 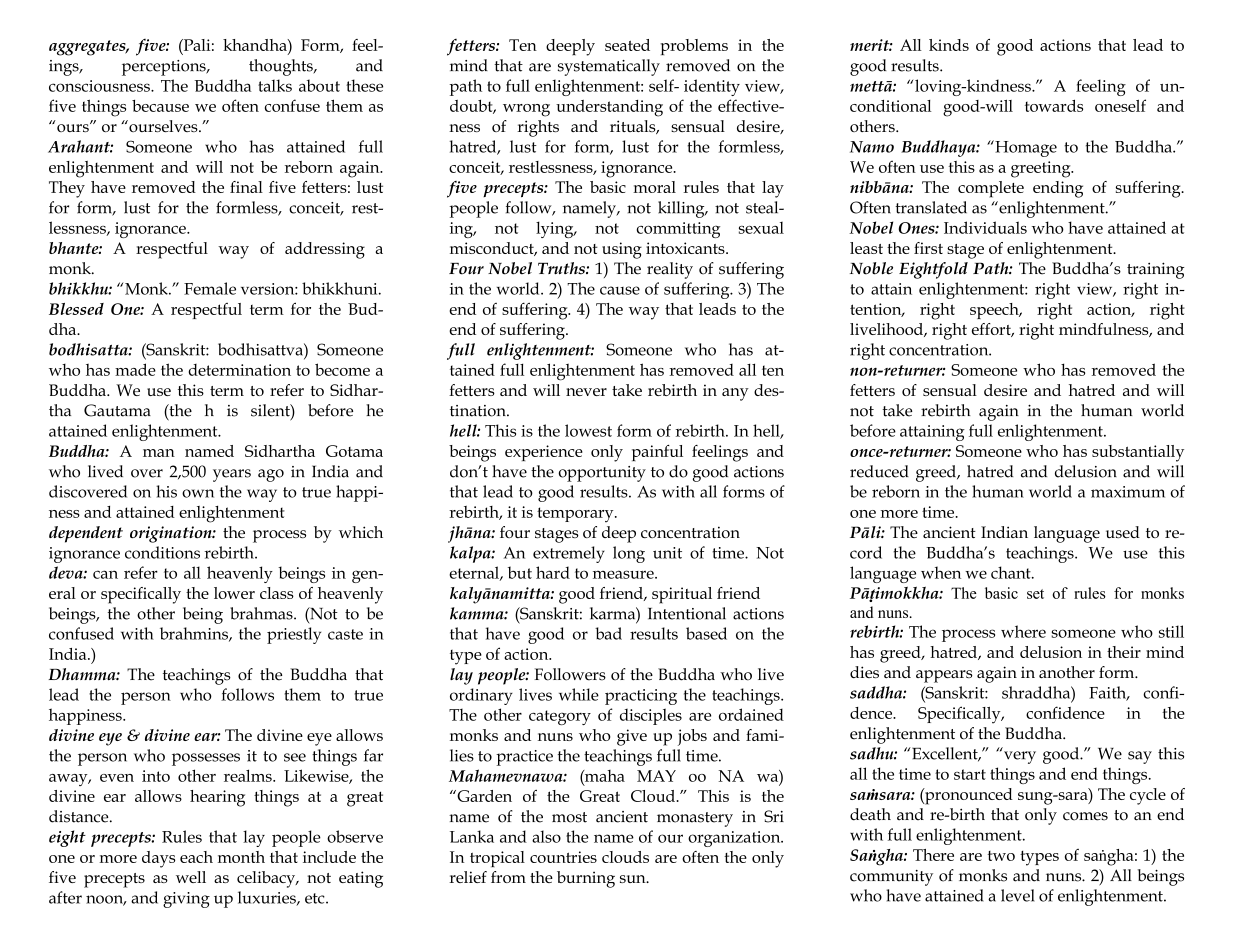 What do you see at coordinates (282, 67) in the screenshot?
I see `thoughts` at bounding box center [282, 67].
